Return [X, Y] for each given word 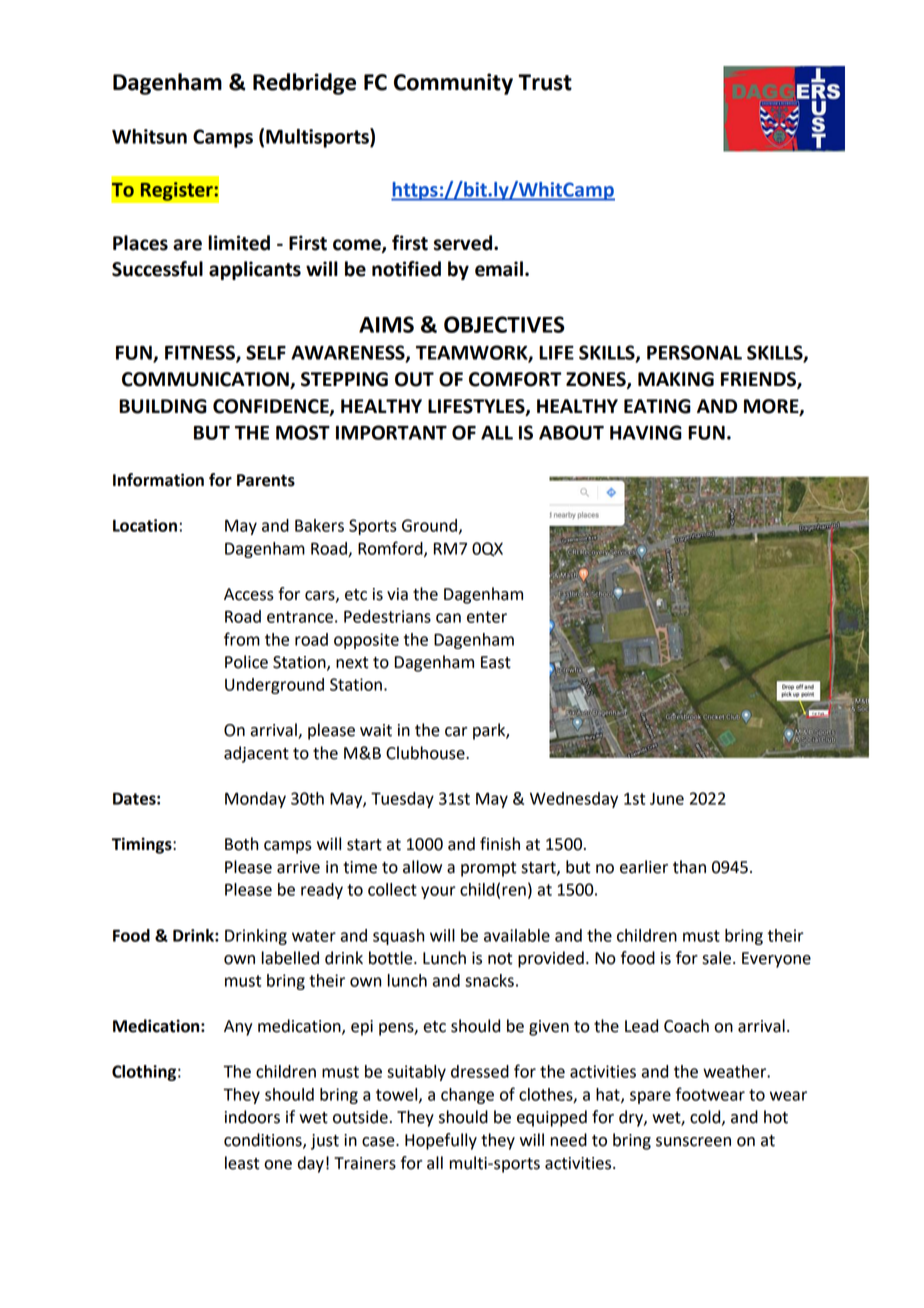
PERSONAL [694, 352]
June [667, 799]
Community [453, 84]
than [689, 867]
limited [239, 243]
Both [241, 844]
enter [487, 617]
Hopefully [441, 1141]
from [242, 639]
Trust [545, 82]
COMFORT [515, 379]
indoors [252, 1117]
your [438, 892]
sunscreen [693, 1142]
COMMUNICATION [206, 380]
